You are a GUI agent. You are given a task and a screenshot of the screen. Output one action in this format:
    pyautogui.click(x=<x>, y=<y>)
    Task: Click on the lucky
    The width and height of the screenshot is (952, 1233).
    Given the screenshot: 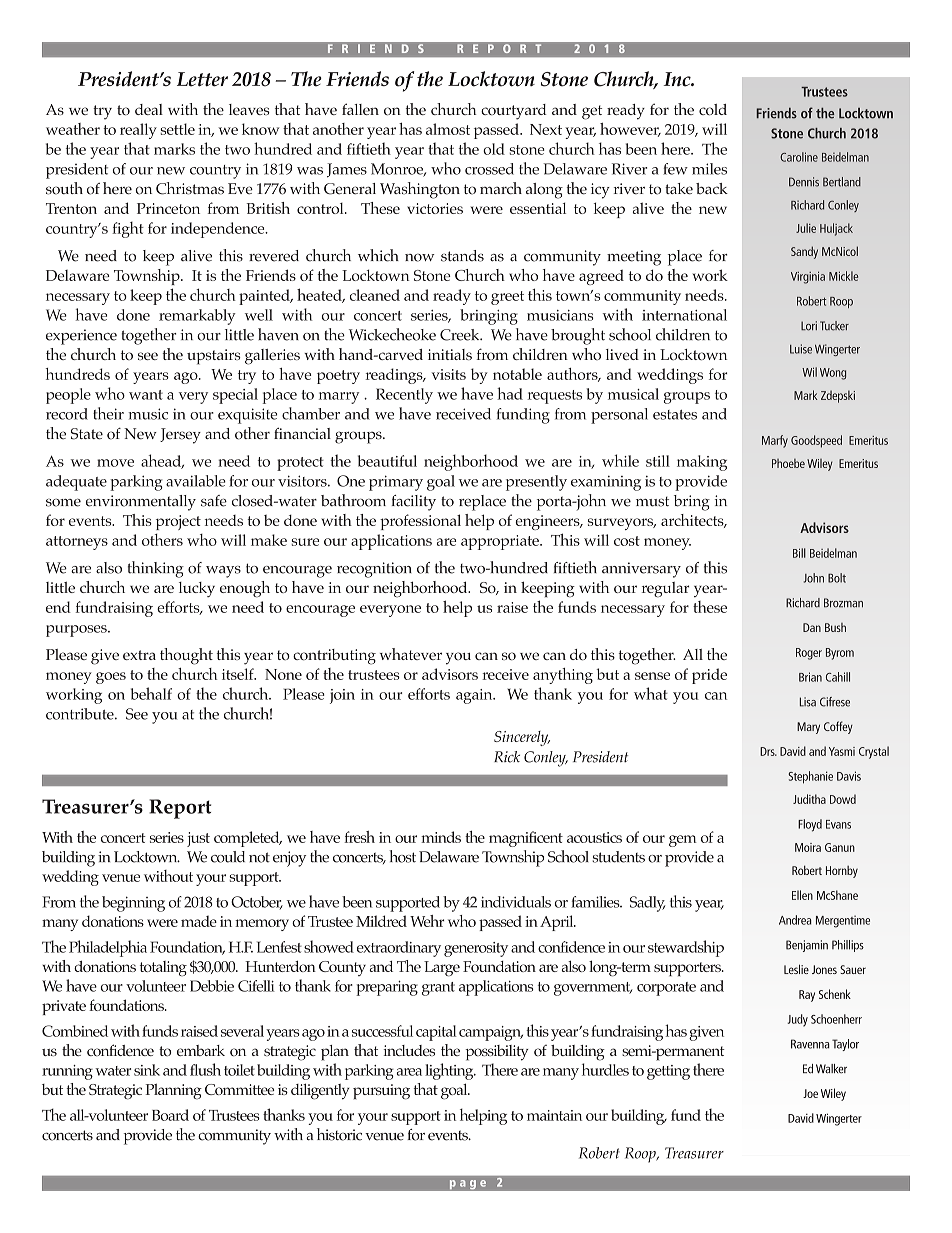 What is the action you would take?
    pyautogui.click(x=197, y=589)
